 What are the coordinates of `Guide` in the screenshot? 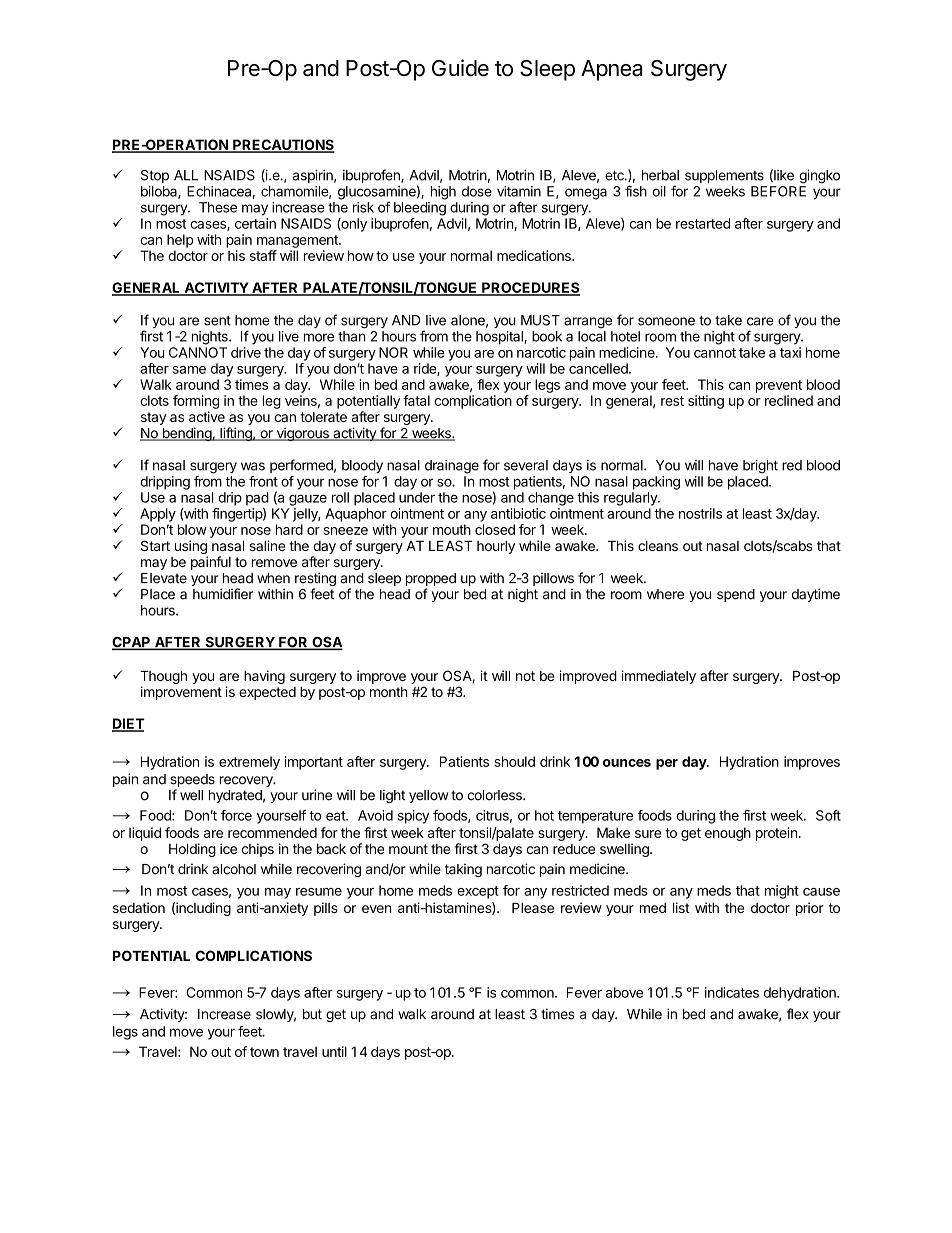 It's located at (460, 68).
